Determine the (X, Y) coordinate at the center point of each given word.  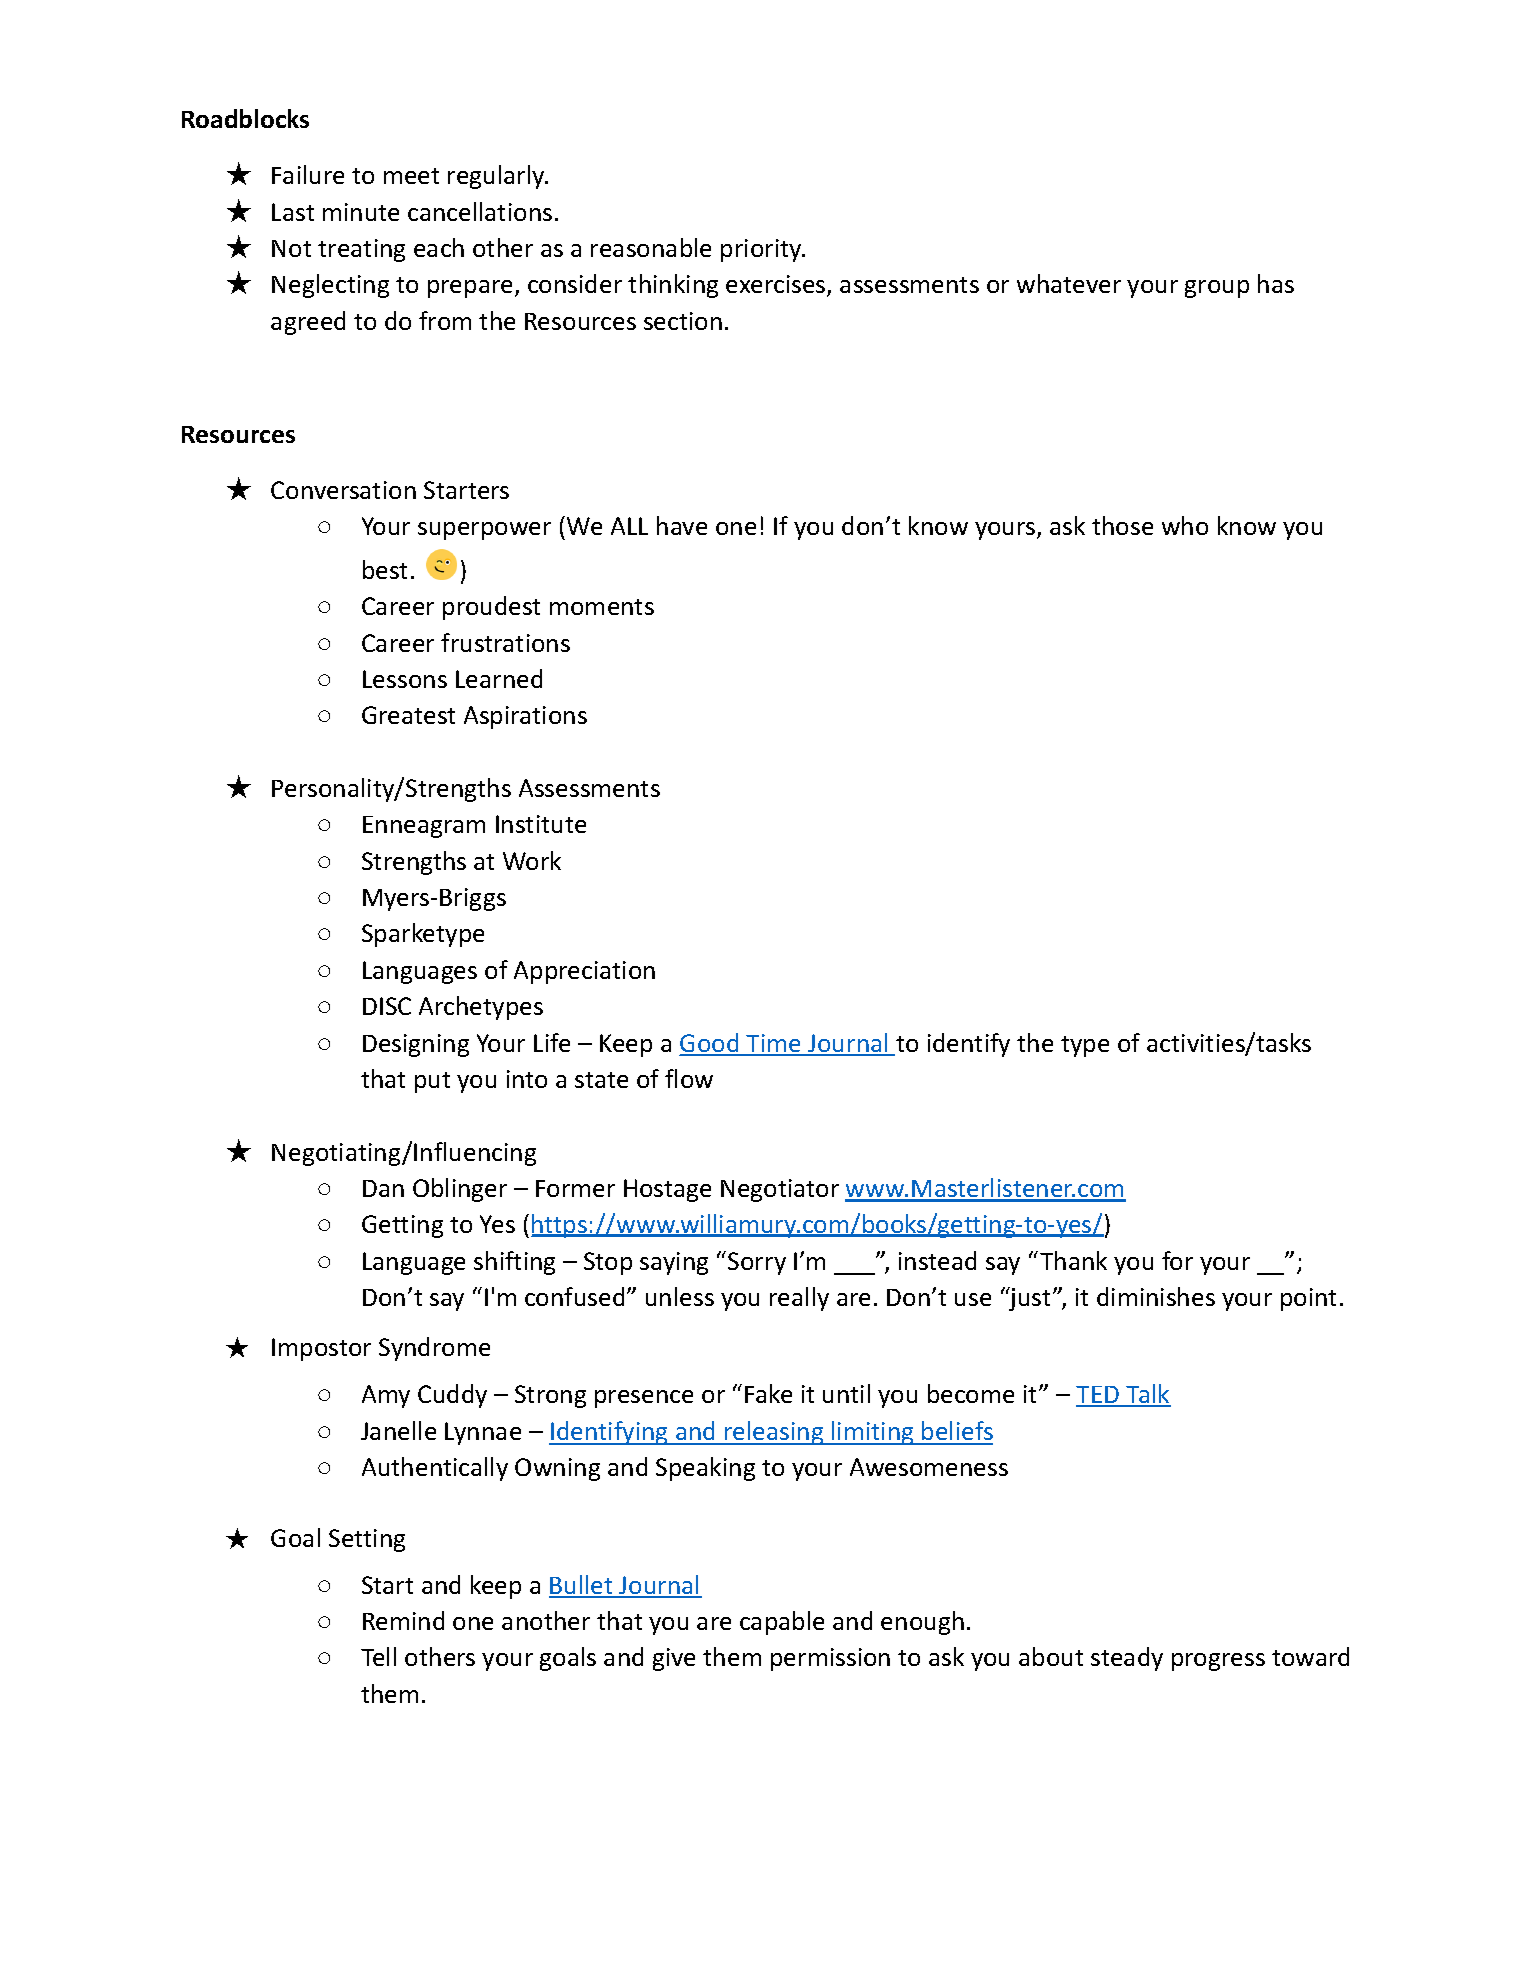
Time (774, 1044)
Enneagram (424, 827)
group (1217, 289)
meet (411, 176)
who (1185, 525)
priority (762, 250)
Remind (403, 1620)
